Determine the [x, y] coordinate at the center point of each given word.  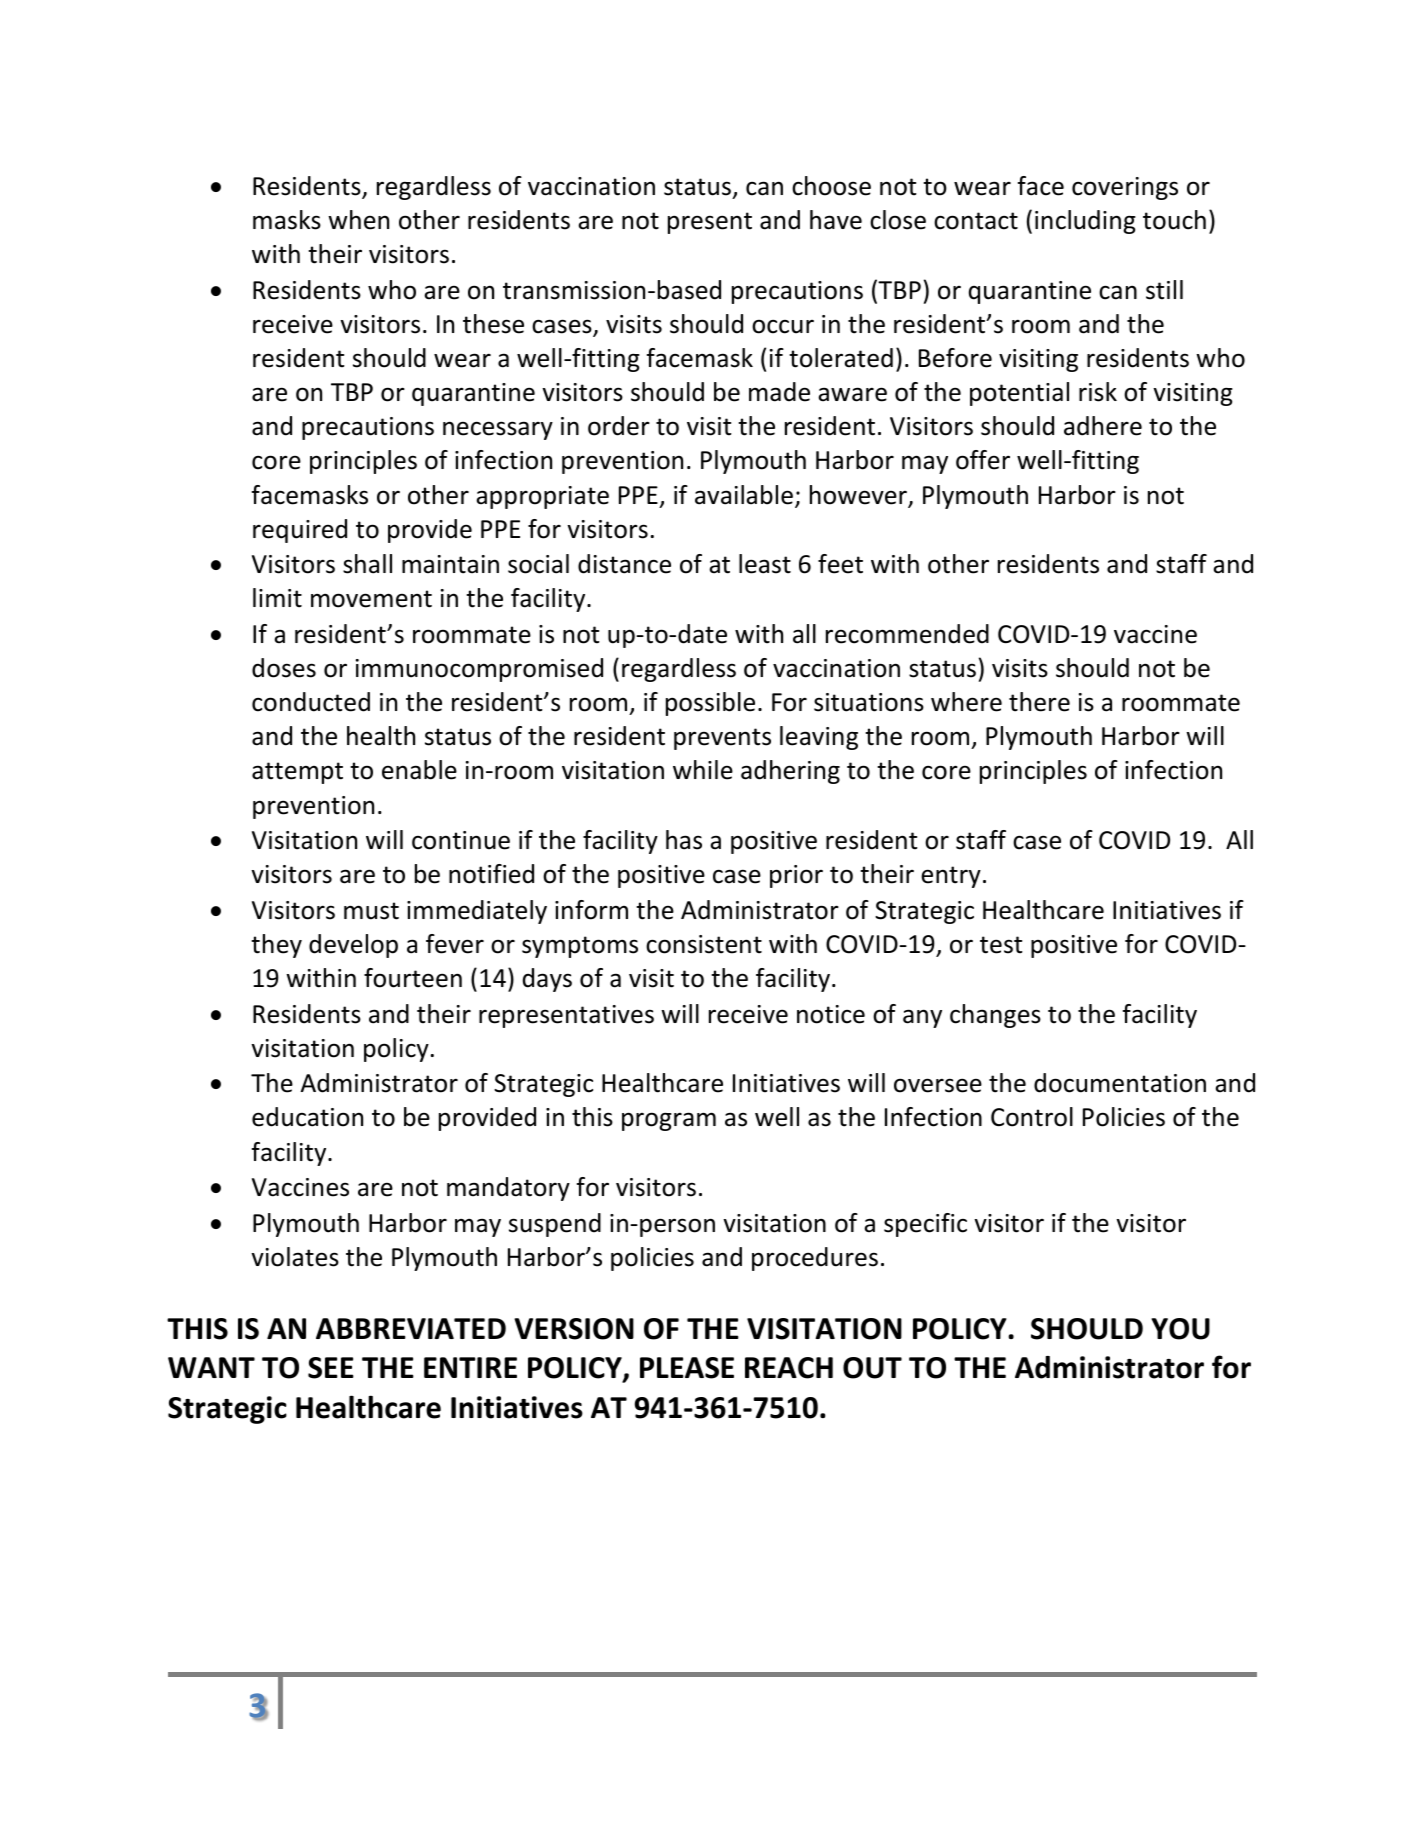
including [1085, 222]
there [1039, 702]
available [744, 495]
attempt [297, 773]
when [358, 220]
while [703, 770]
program [669, 1121]
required [300, 531]
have [836, 220]
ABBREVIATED [411, 1328]
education [307, 1117]
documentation [1120, 1083]
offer [983, 460]
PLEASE [687, 1368]
